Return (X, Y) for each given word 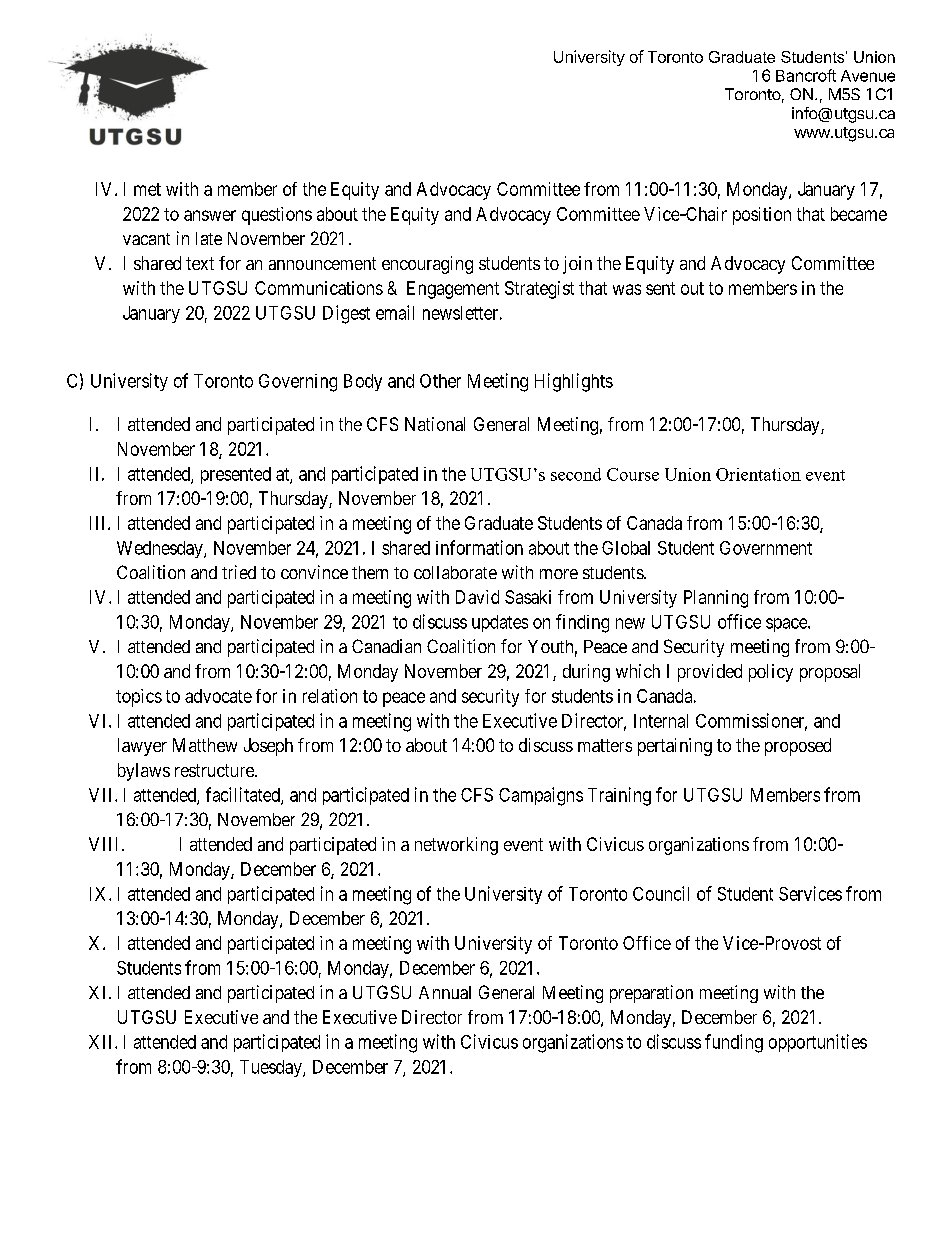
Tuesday (272, 1068)
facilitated (244, 795)
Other (440, 381)
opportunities (818, 1043)
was (627, 289)
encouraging (427, 265)
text (200, 263)
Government (766, 548)
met (147, 189)
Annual (445, 992)
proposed (798, 747)
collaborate (455, 572)
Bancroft (806, 75)
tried (239, 572)
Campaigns (541, 796)
